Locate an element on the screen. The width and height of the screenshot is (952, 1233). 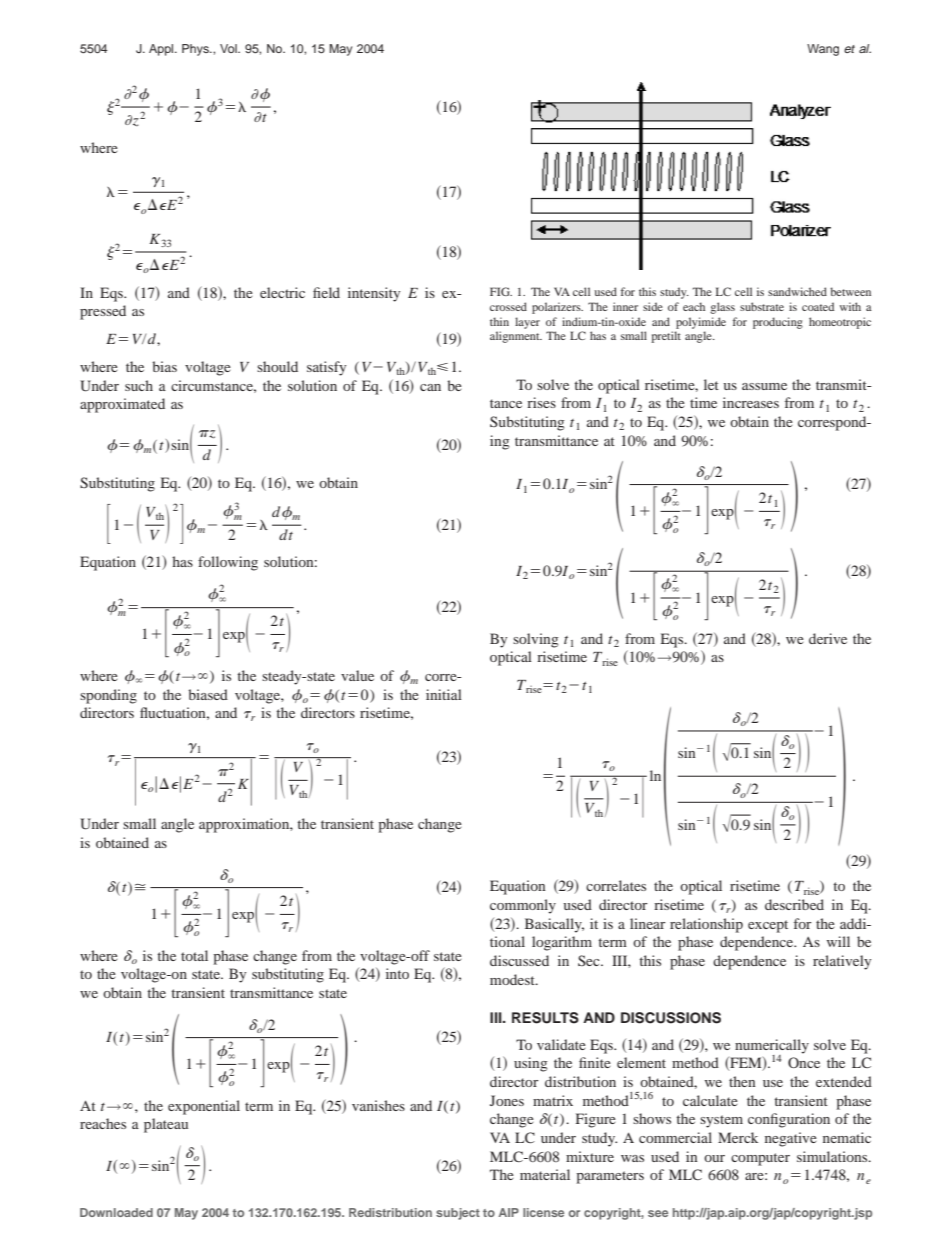
derive is located at coordinates (828, 638).
